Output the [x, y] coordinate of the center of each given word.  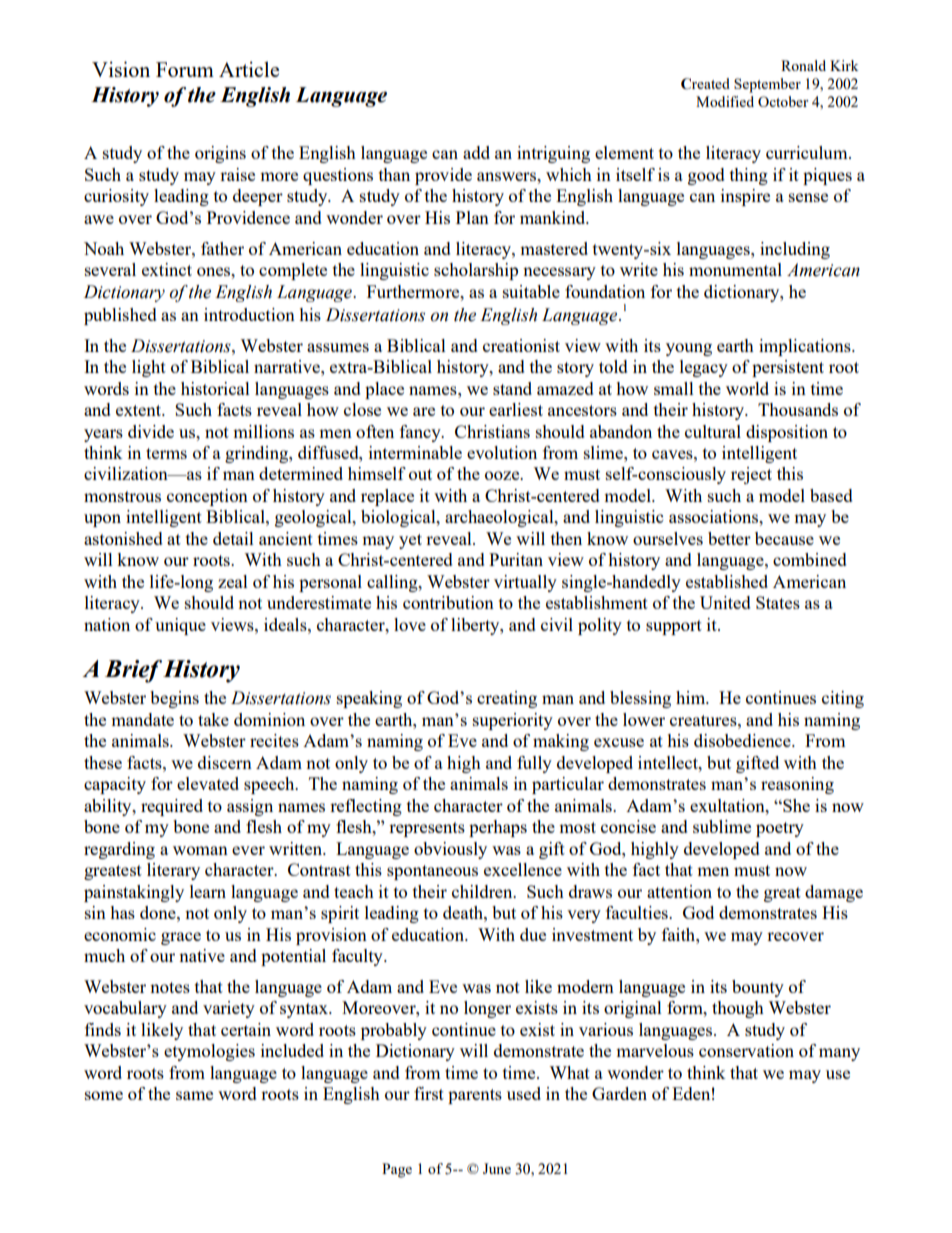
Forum [185, 69]
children [483, 891]
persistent [788, 368]
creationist [521, 345]
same [194, 1095]
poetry [780, 829]
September [767, 85]
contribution [448, 602]
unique [180, 626]
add [476, 152]
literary [173, 871]
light [149, 368]
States [778, 602]
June [497, 1168]
